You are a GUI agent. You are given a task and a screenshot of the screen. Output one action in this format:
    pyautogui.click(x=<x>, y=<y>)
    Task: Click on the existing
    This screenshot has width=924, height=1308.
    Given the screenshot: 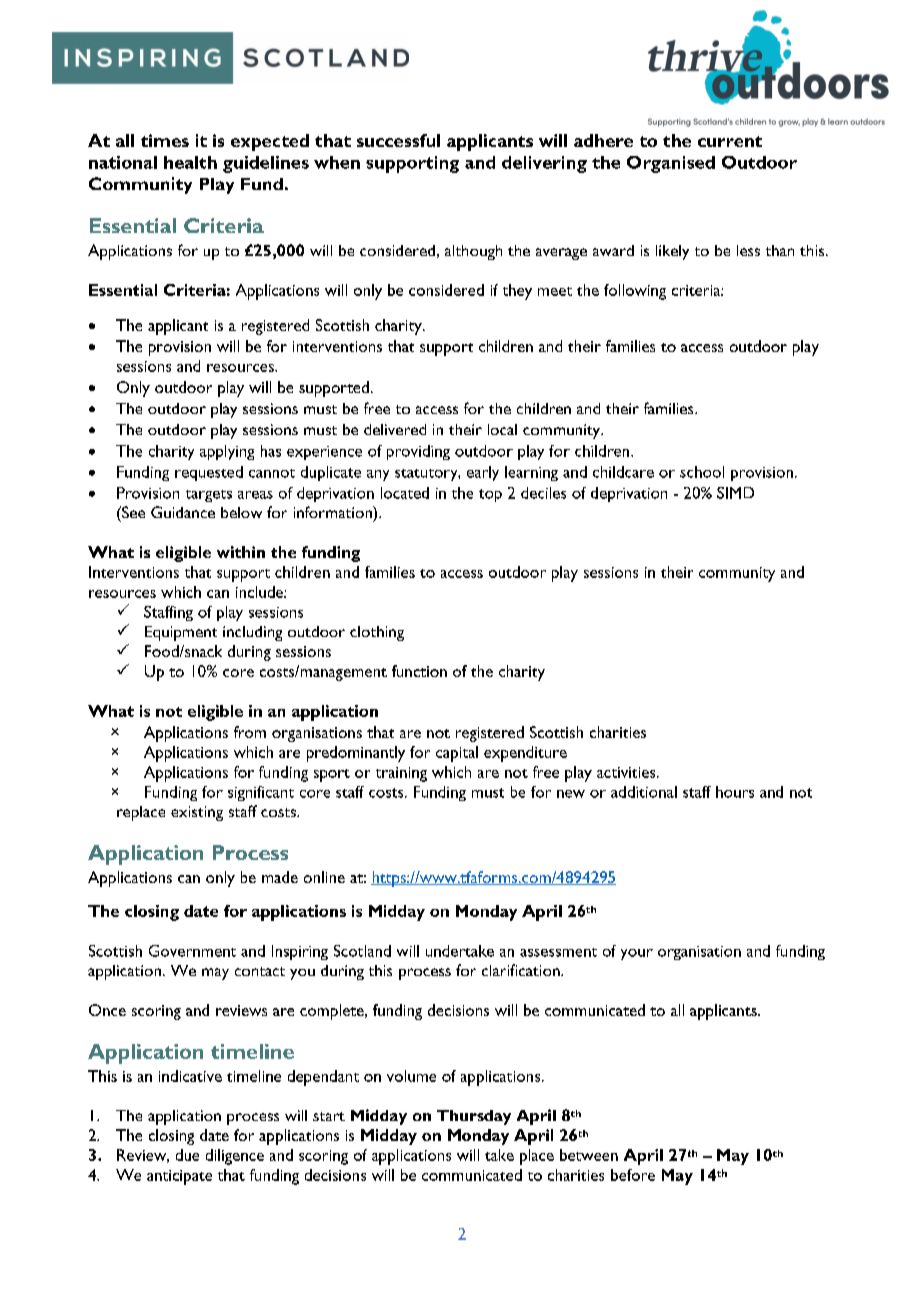 What is the action you would take?
    pyautogui.click(x=197, y=813)
